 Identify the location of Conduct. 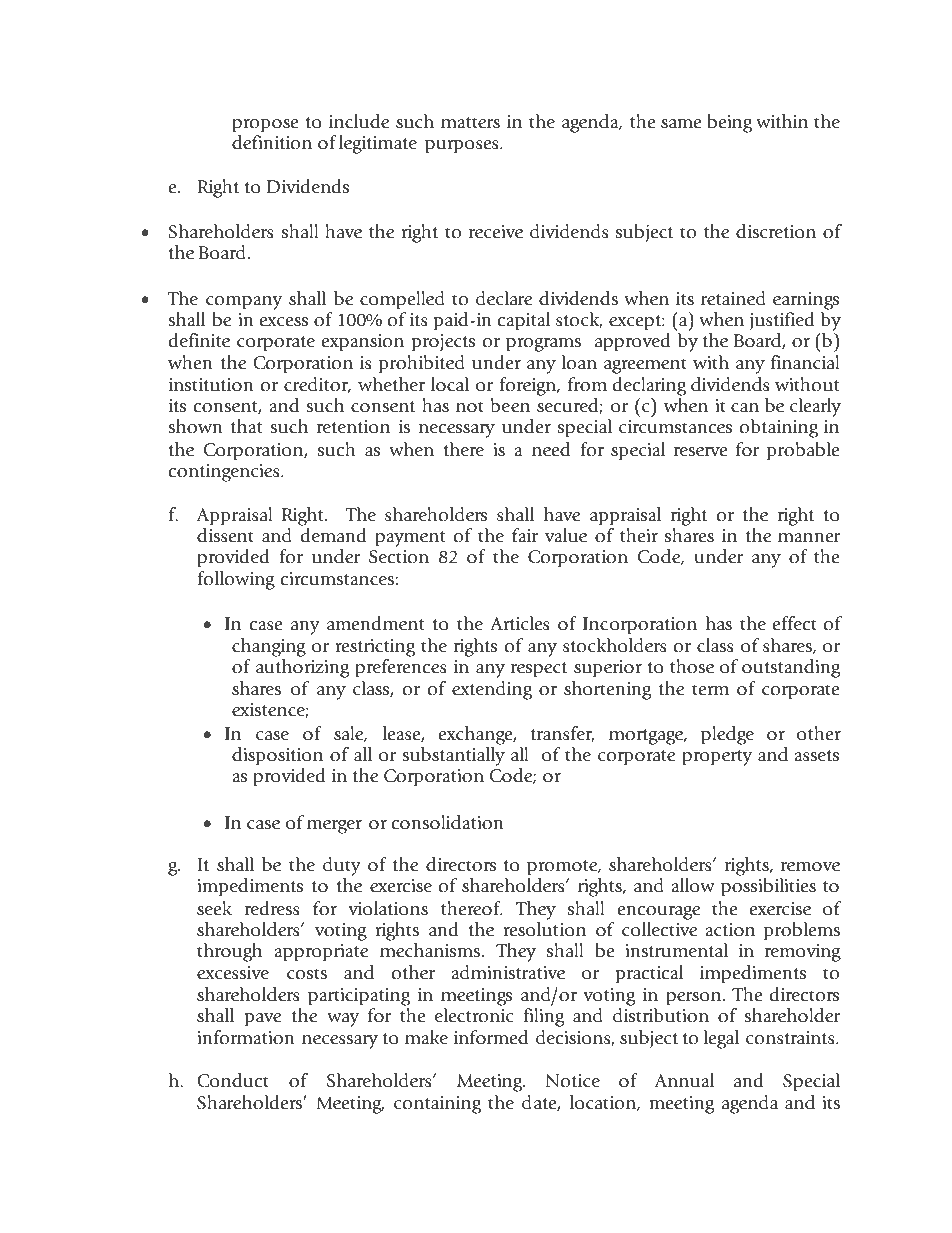
(233, 1080).
